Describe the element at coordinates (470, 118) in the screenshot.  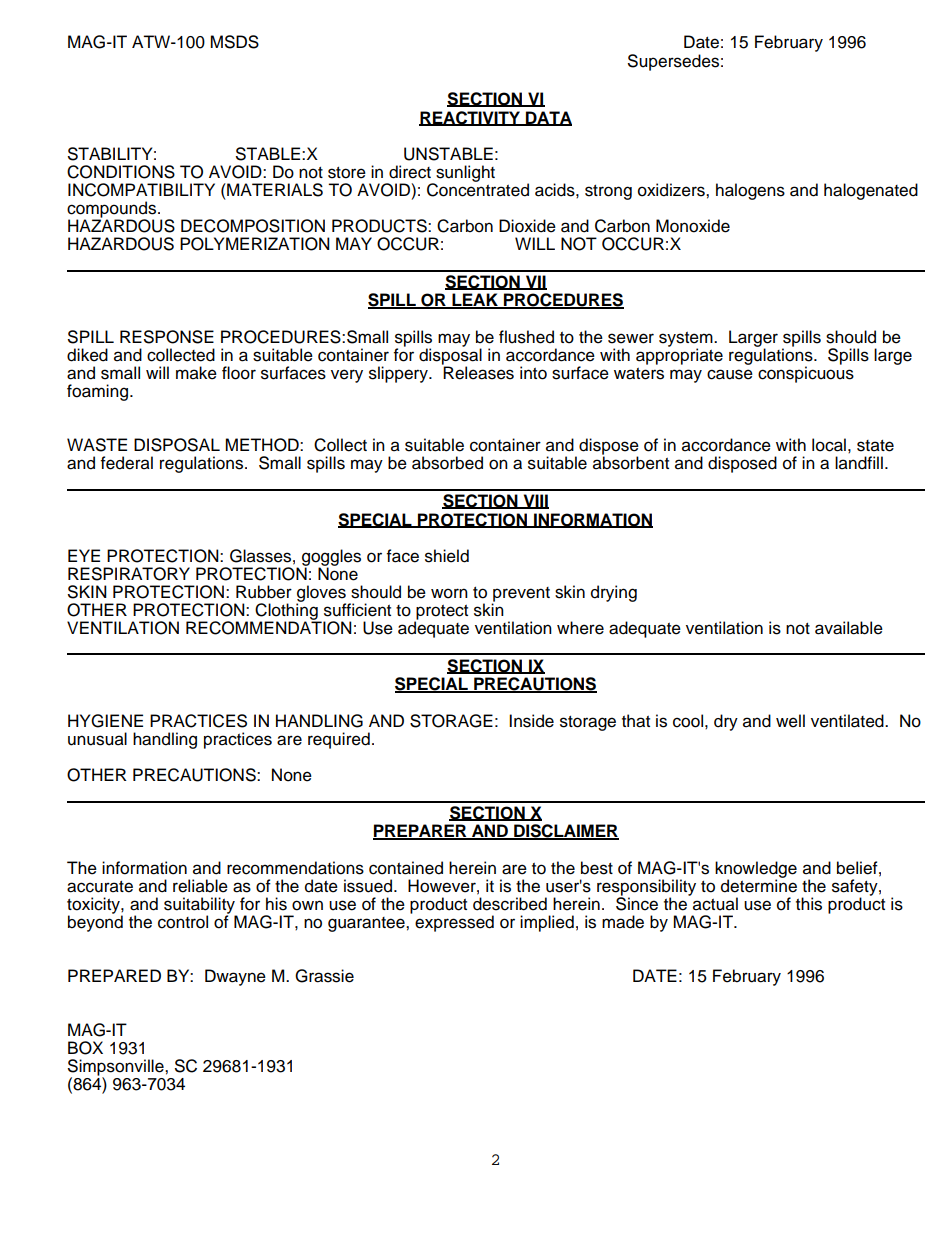
I see `REACTIVITY` at that location.
